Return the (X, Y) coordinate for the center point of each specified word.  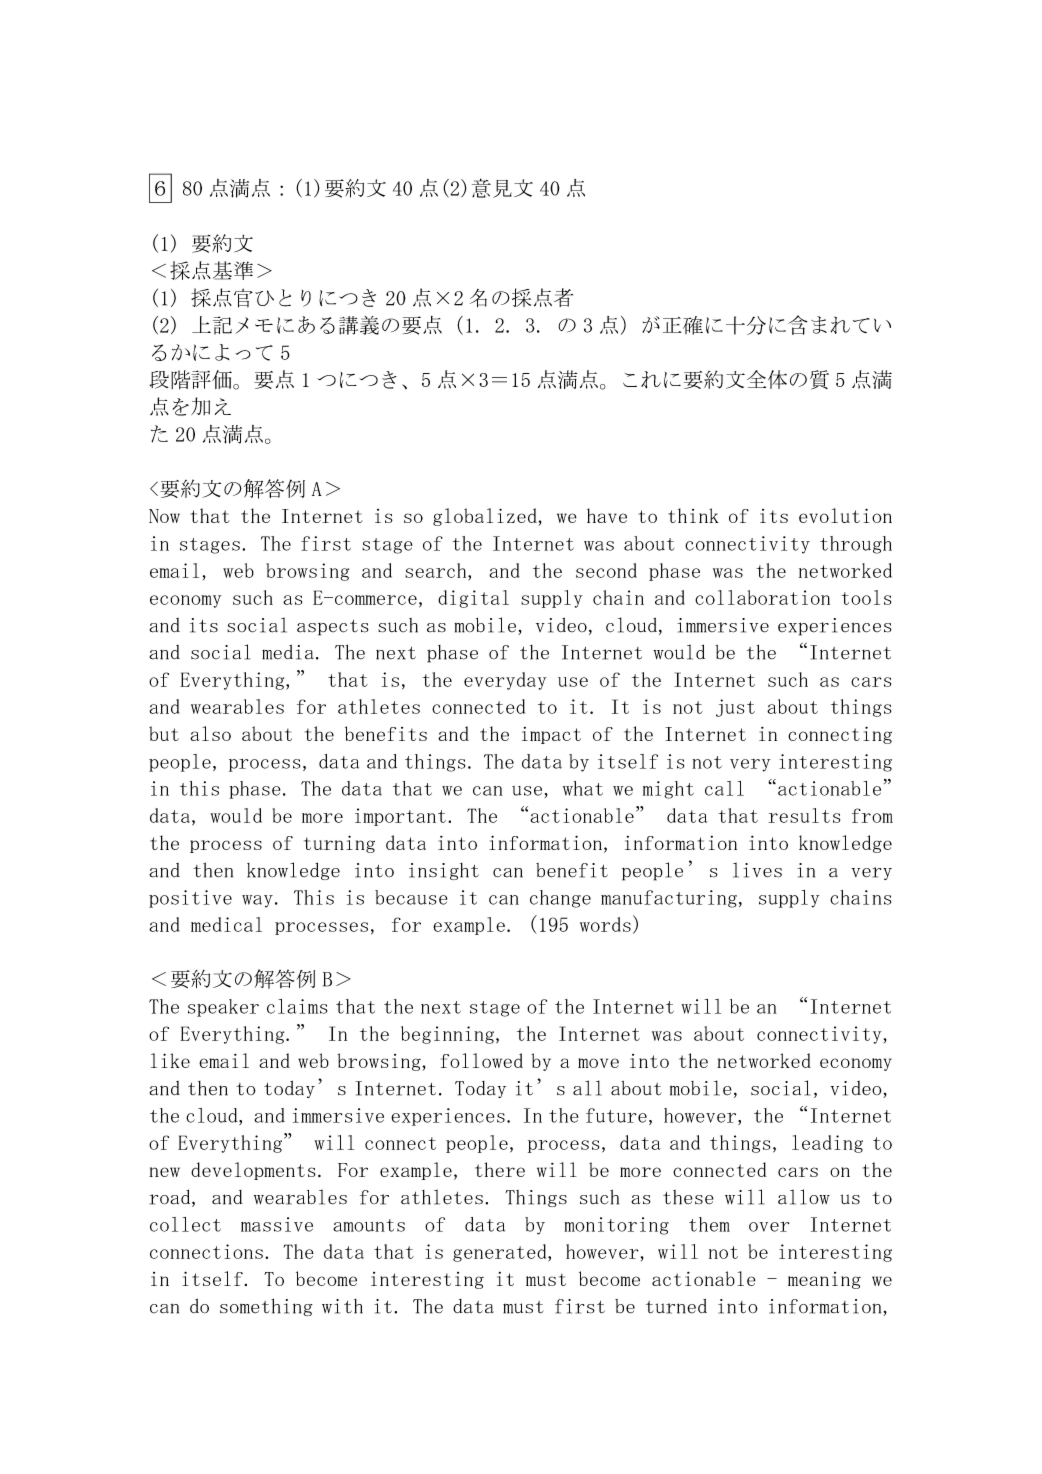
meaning (824, 1280)
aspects (333, 628)
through (856, 545)
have (607, 515)
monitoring (616, 1226)
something (266, 1307)
